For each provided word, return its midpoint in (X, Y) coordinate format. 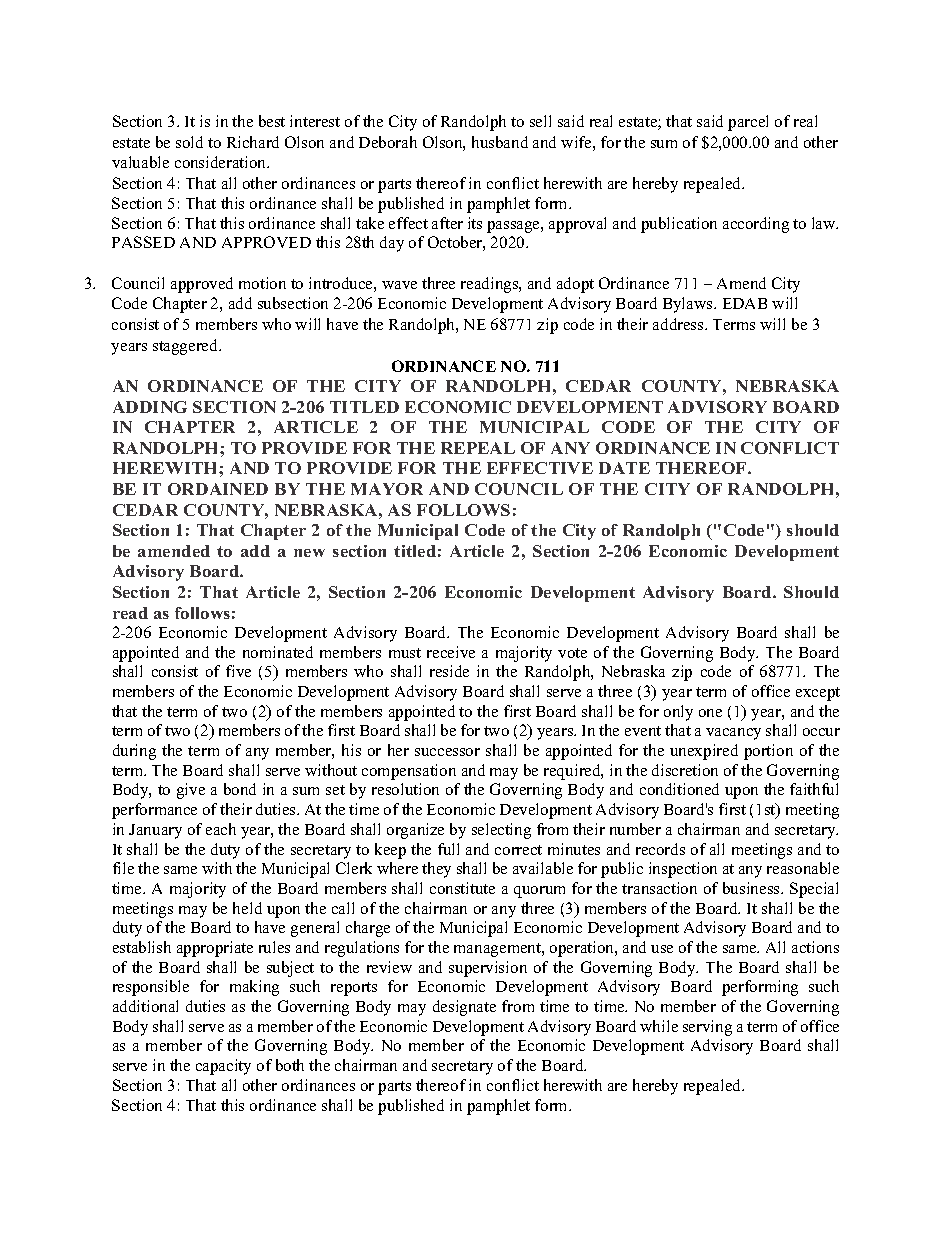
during (134, 752)
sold (189, 142)
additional (145, 1006)
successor (447, 752)
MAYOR (387, 489)
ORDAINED (218, 489)
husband (500, 142)
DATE (624, 468)
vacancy (733, 734)
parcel (748, 123)
